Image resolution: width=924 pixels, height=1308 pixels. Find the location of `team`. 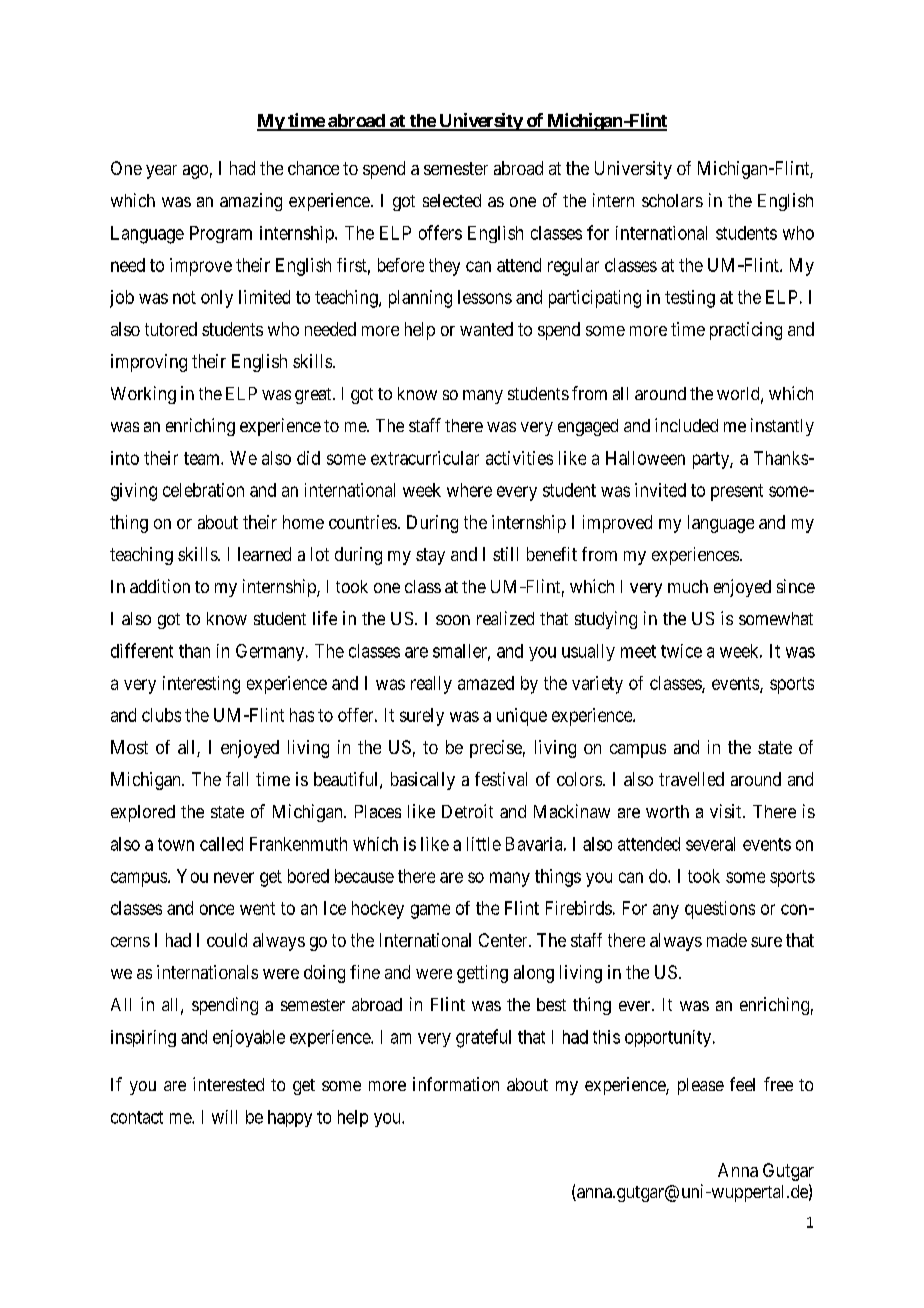

team is located at coordinates (203, 458).
